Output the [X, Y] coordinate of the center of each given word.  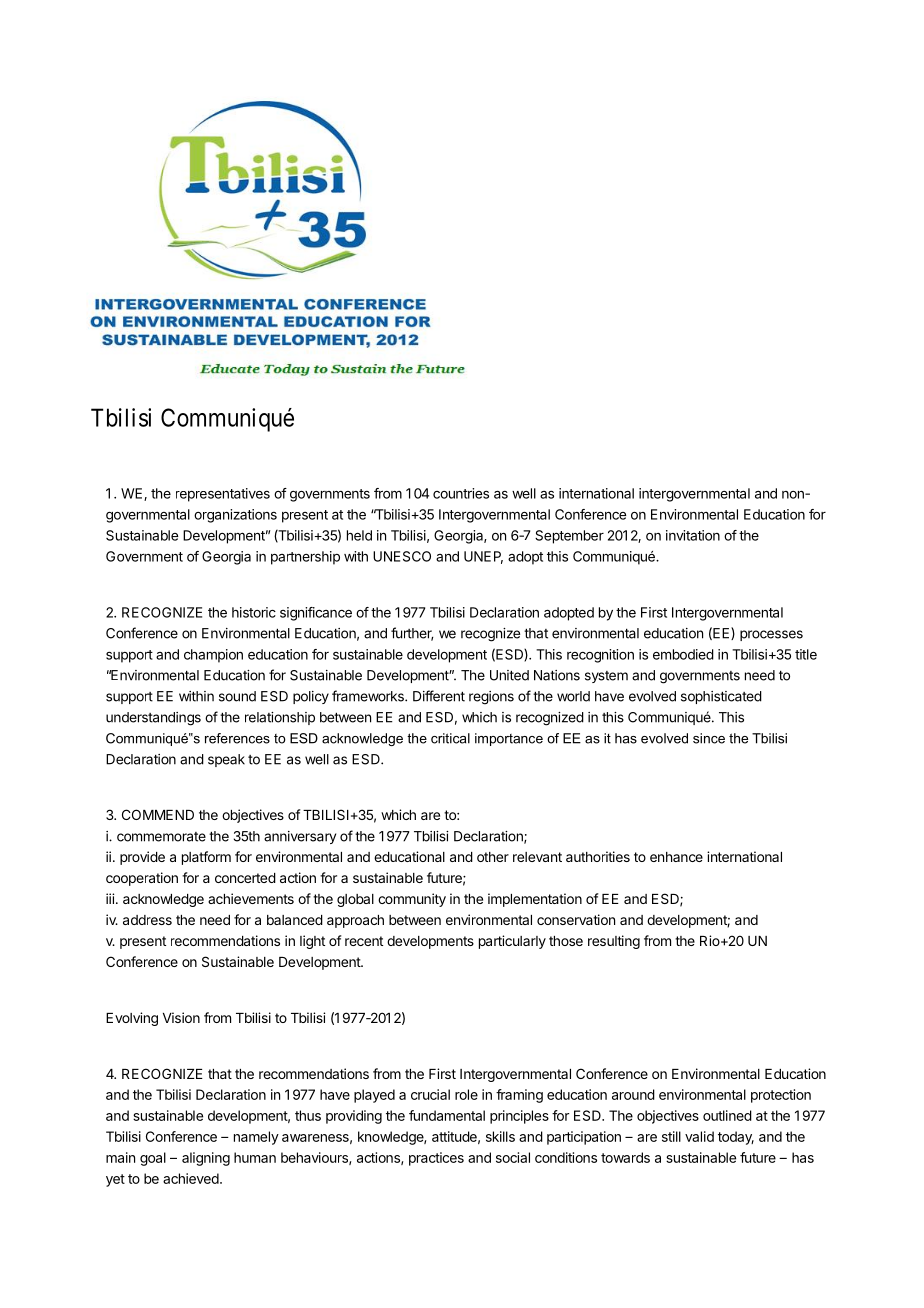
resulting [614, 942]
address [147, 920]
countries [461, 493]
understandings [153, 719]
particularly [512, 942]
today [736, 1138]
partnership [305, 558]
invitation [693, 535]
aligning [206, 1159]
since [709, 738]
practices [436, 1159]
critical [450, 738]
